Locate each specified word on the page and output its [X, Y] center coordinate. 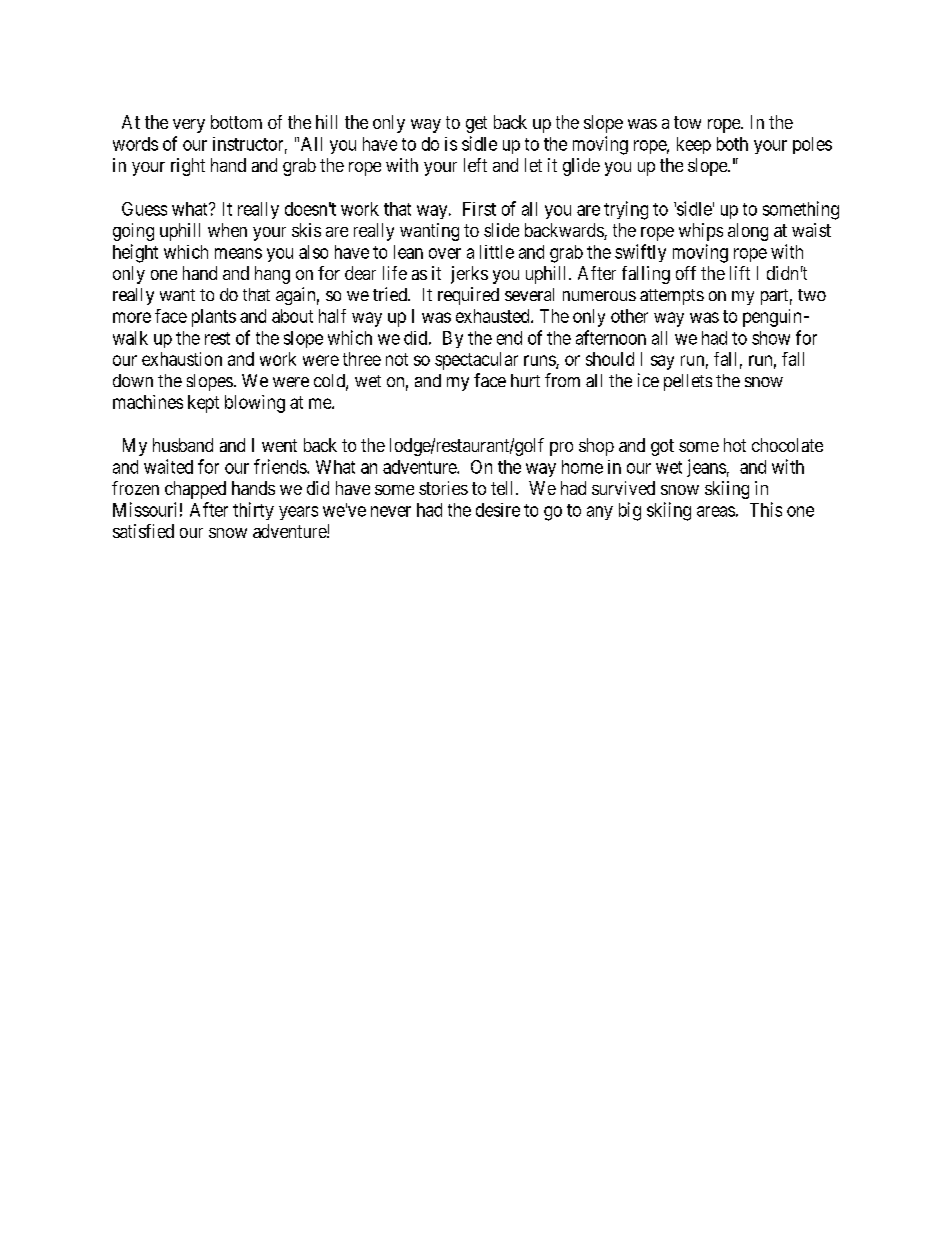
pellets [688, 382]
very [189, 126]
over [445, 253]
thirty [253, 511]
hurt [525, 380]
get [476, 124]
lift [740, 273]
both [732, 144]
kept [203, 404]
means [238, 253]
